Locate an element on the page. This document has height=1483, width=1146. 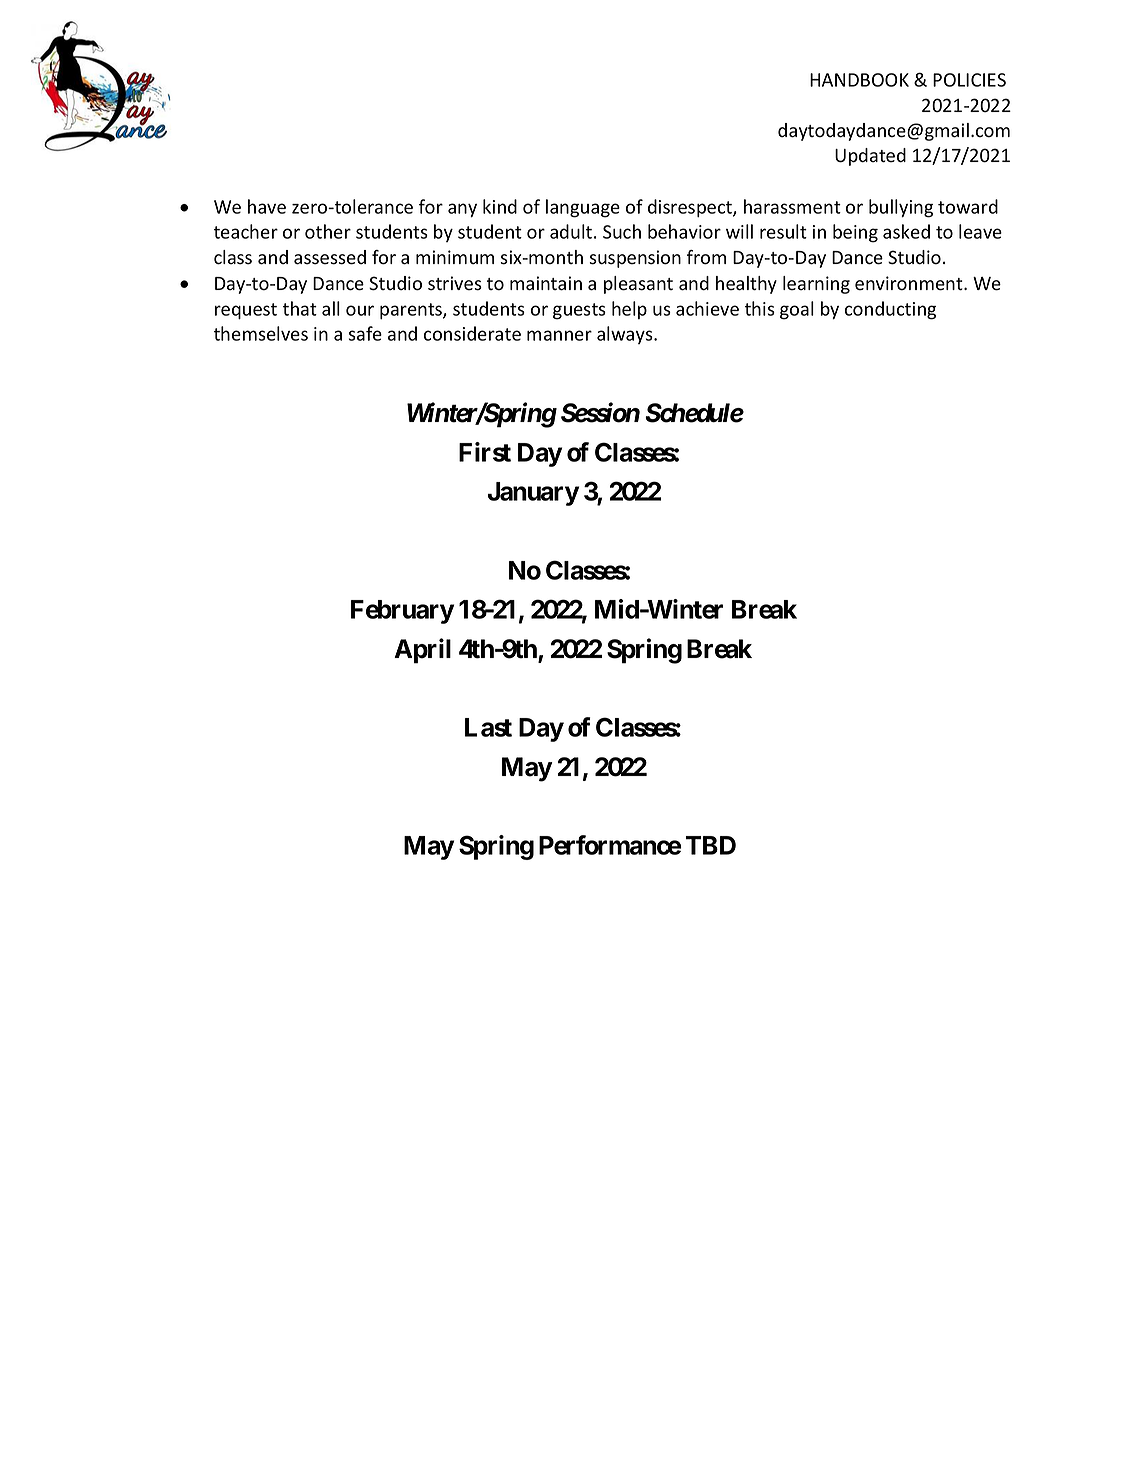
conducting is located at coordinates (890, 310).
